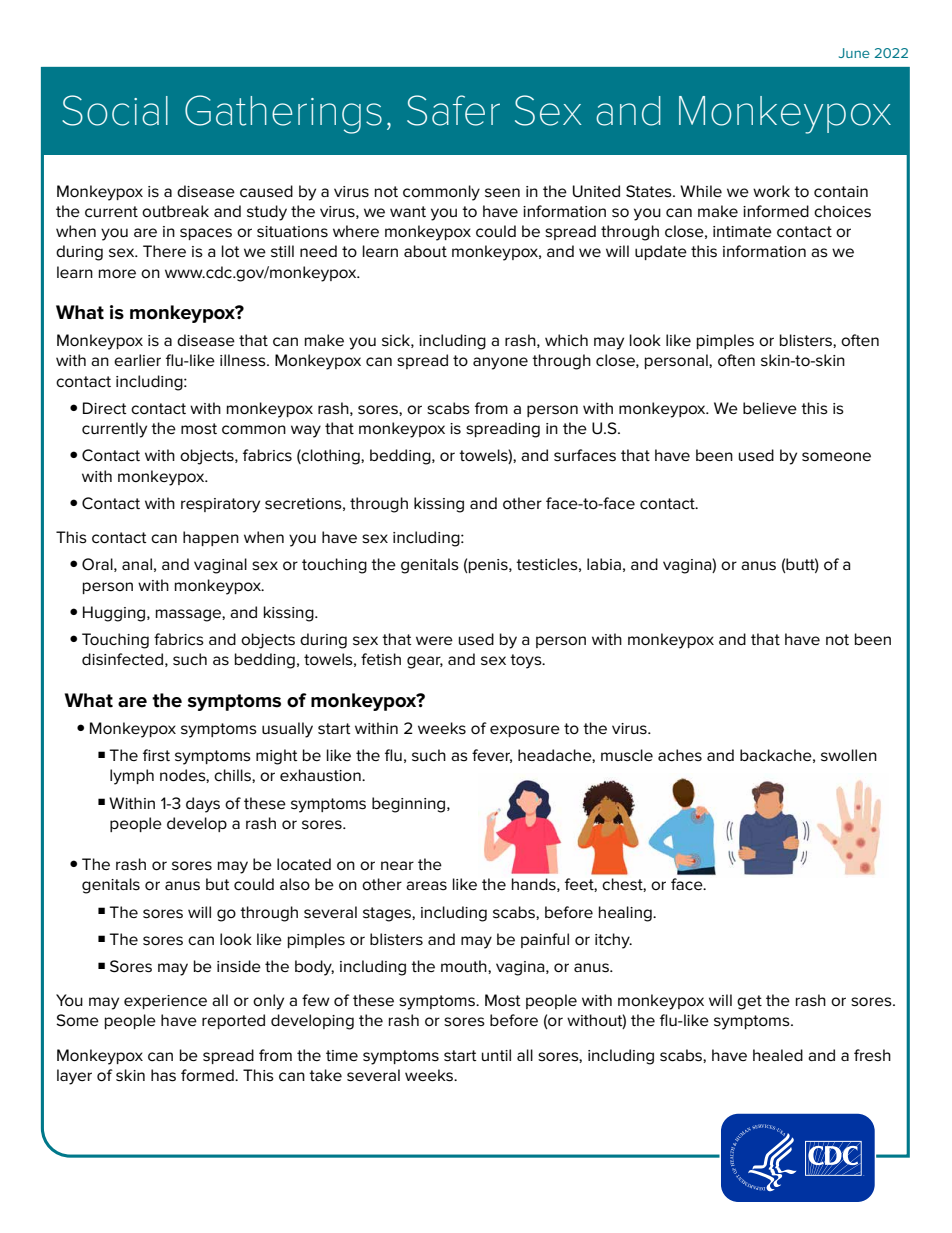 This screenshot has height=1233, width=952. I want to click on first, so click(156, 755).
